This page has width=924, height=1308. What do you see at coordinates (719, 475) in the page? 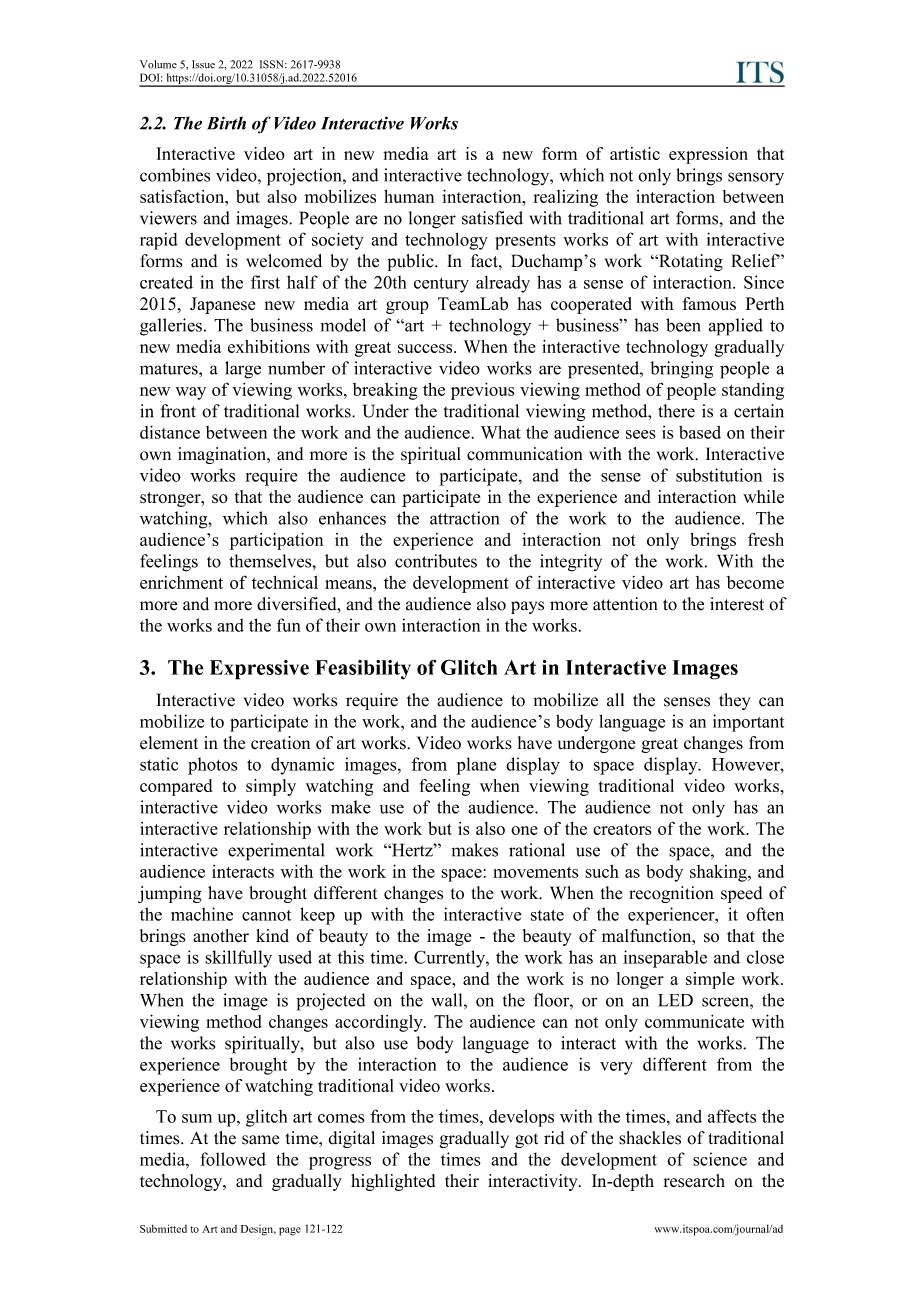
I see `substitution` at bounding box center [719, 475].
